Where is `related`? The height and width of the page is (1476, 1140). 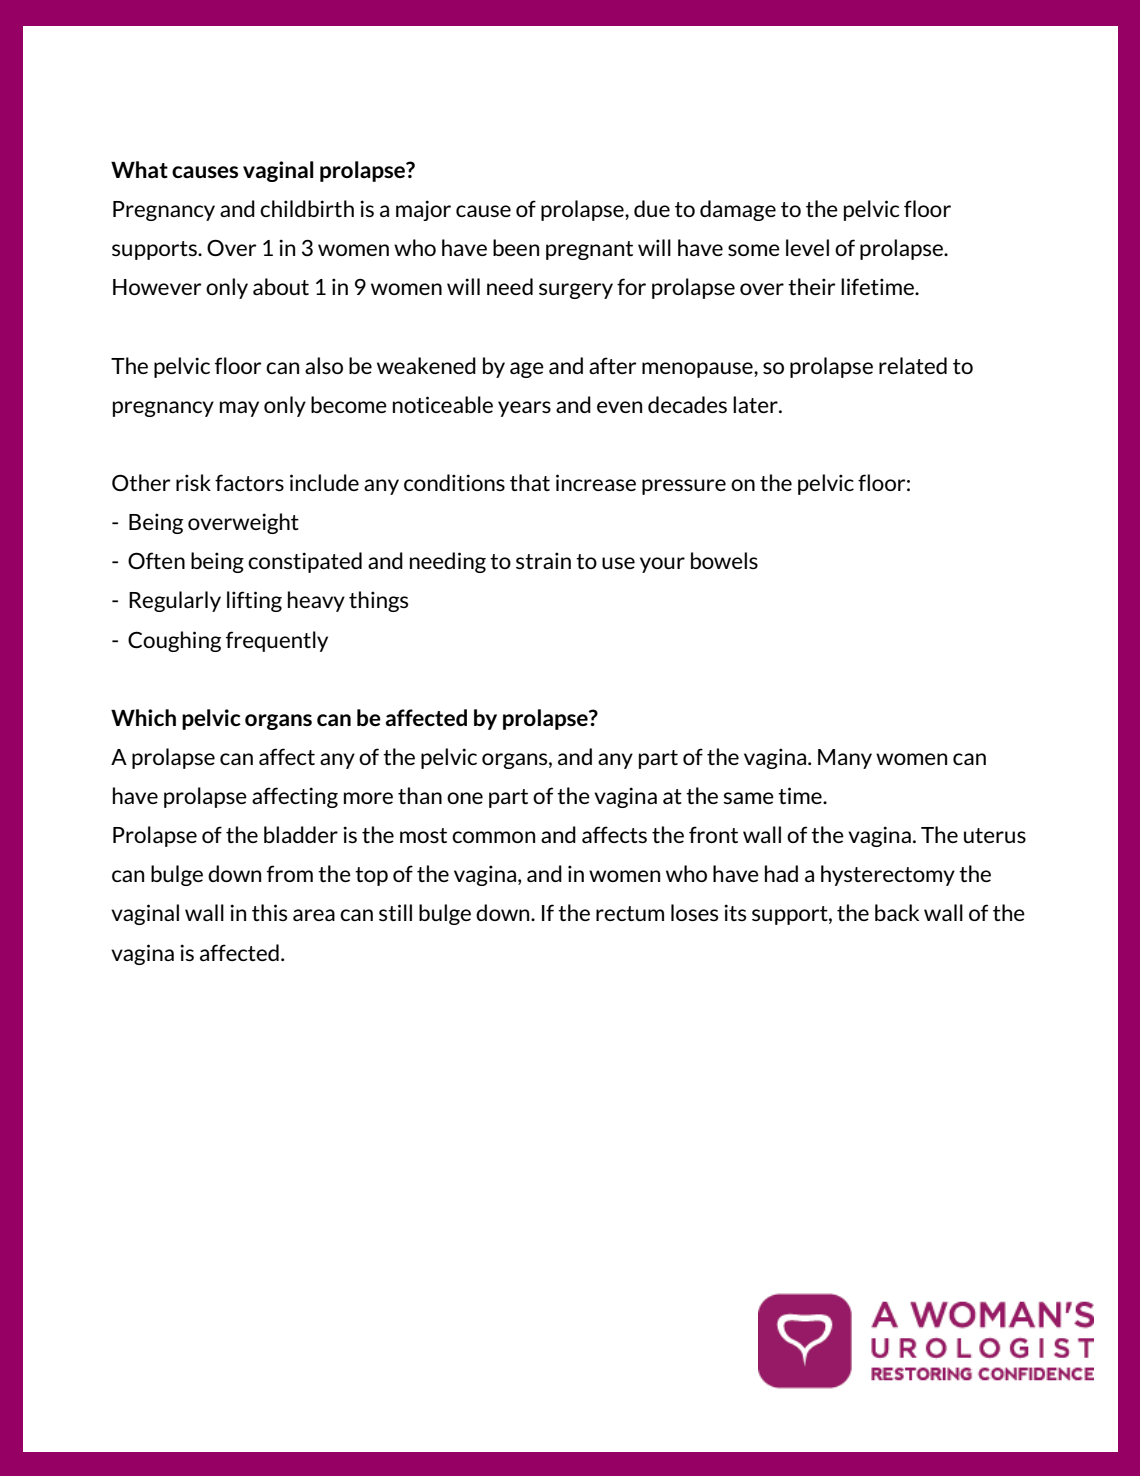 related is located at coordinates (913, 365).
